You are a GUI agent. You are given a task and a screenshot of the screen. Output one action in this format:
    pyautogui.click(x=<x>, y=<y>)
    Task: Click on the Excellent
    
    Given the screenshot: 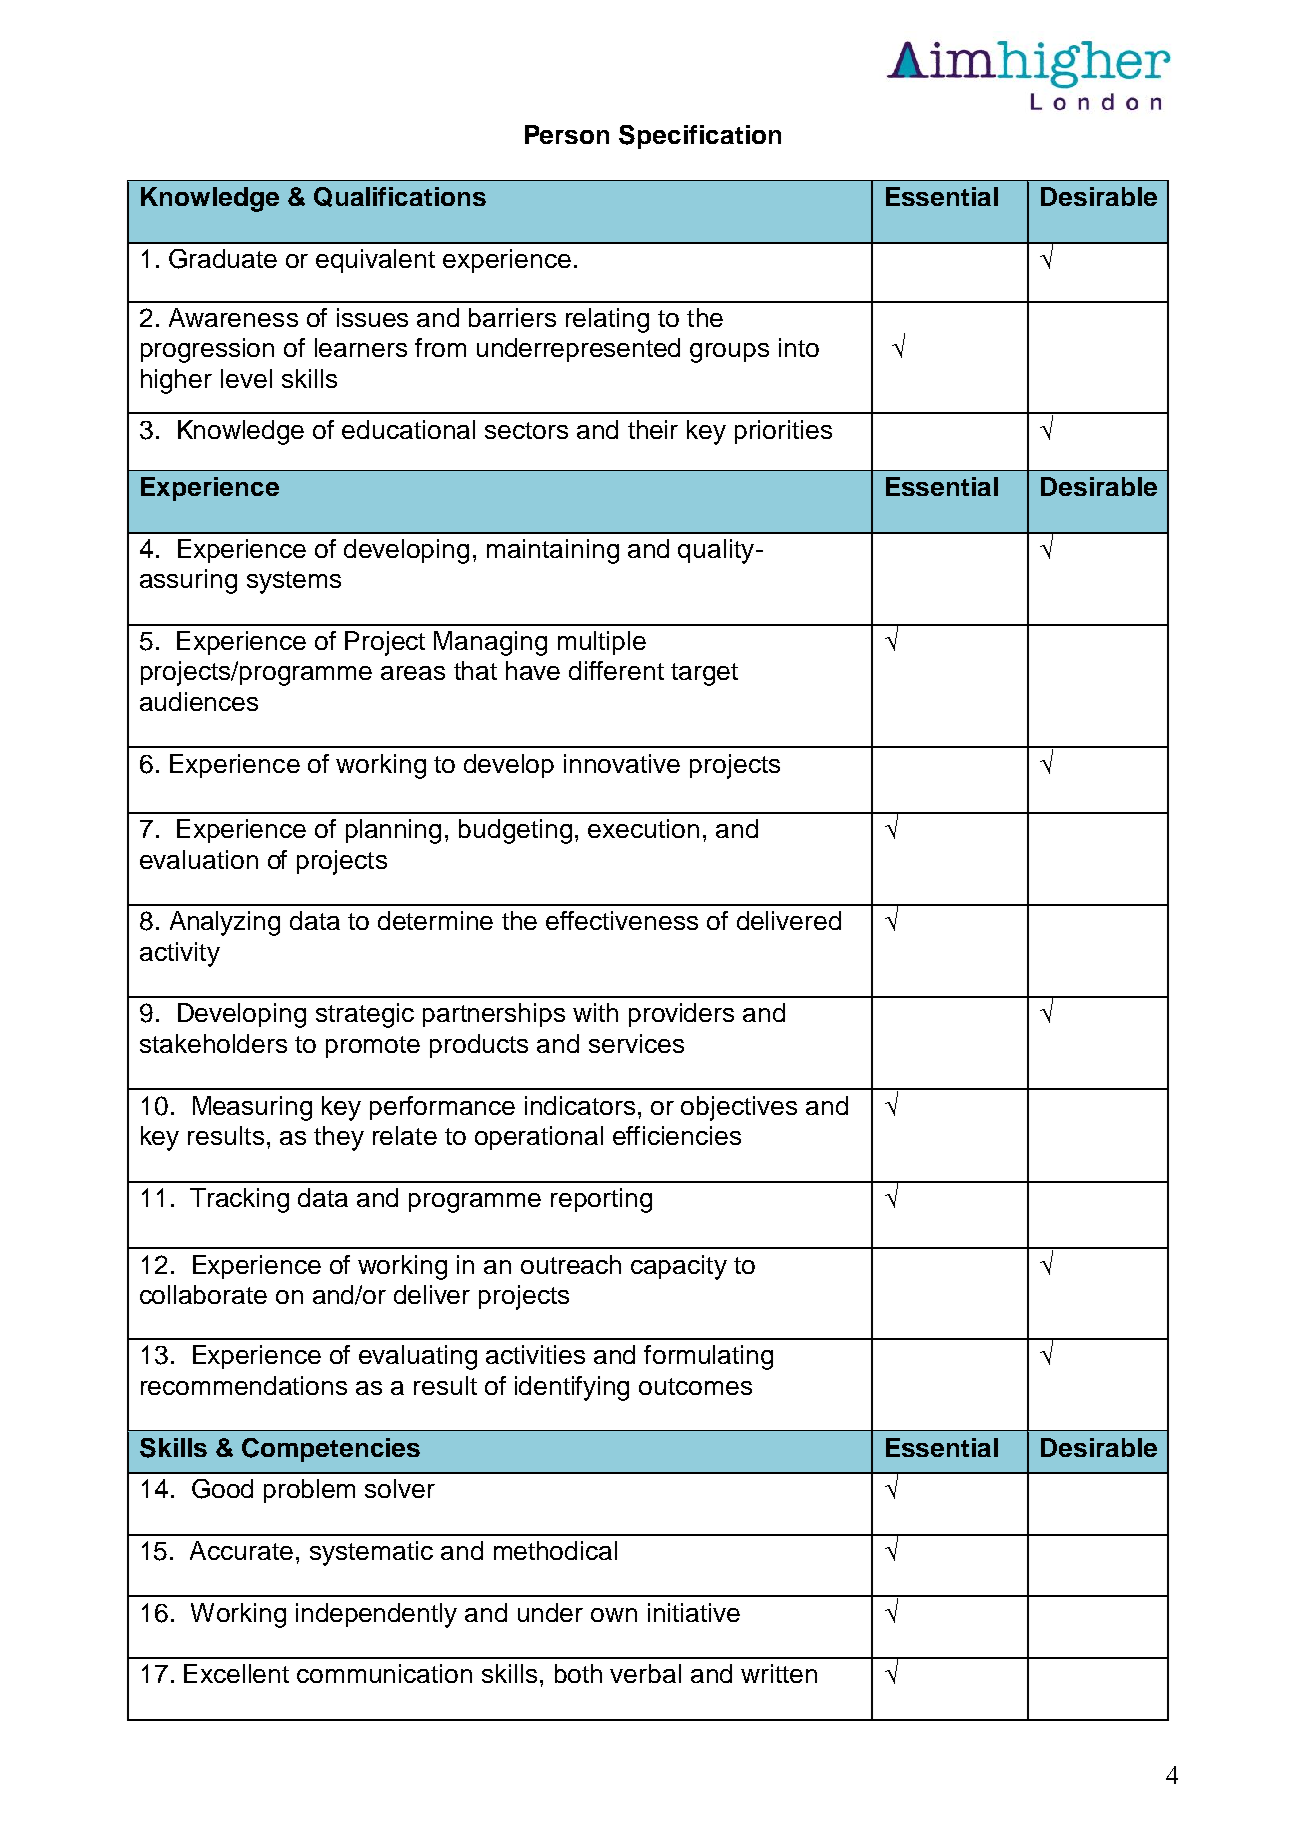 What is the action you would take?
    pyautogui.click(x=236, y=1673)
